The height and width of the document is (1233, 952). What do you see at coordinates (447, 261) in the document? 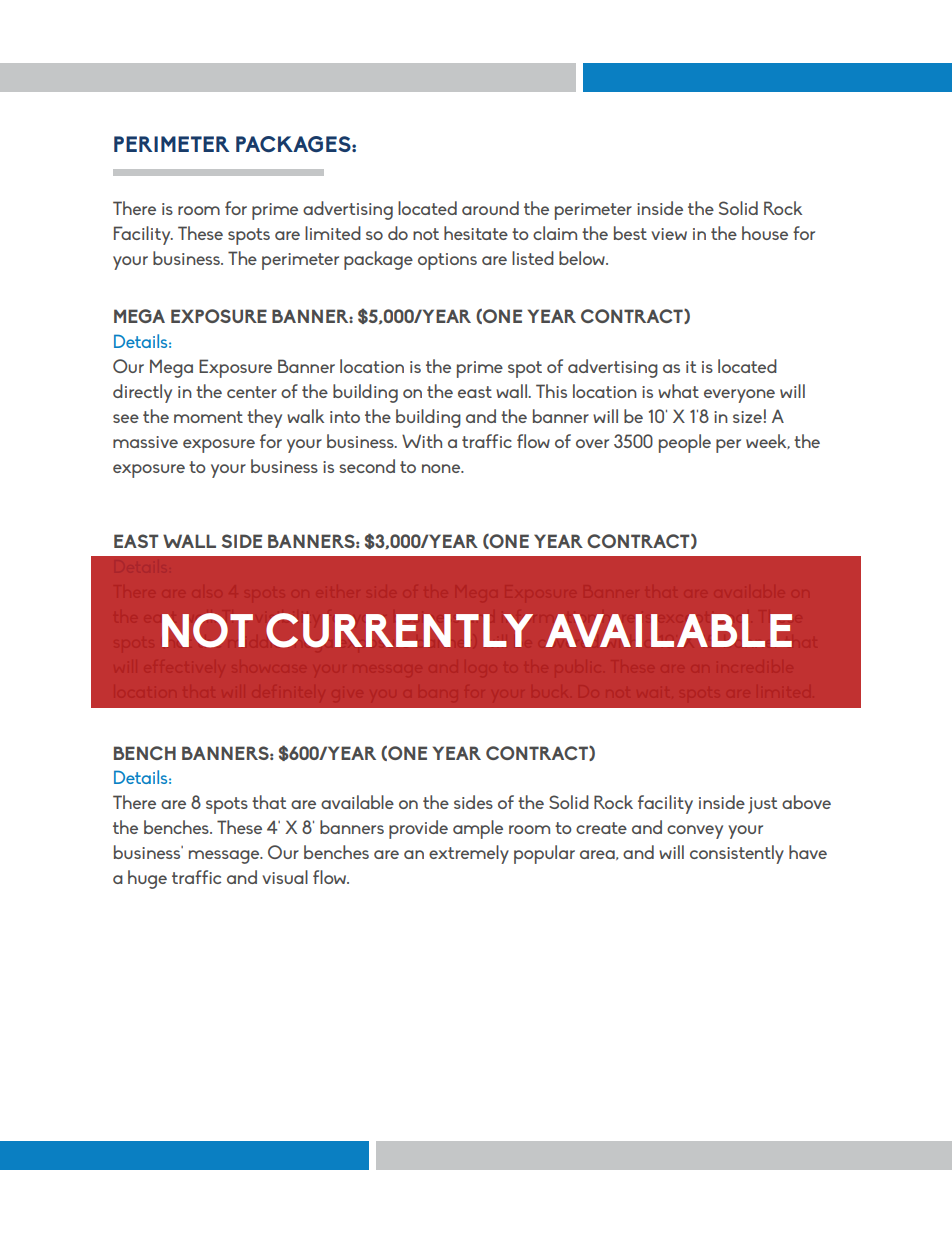
I see `options` at bounding box center [447, 261].
